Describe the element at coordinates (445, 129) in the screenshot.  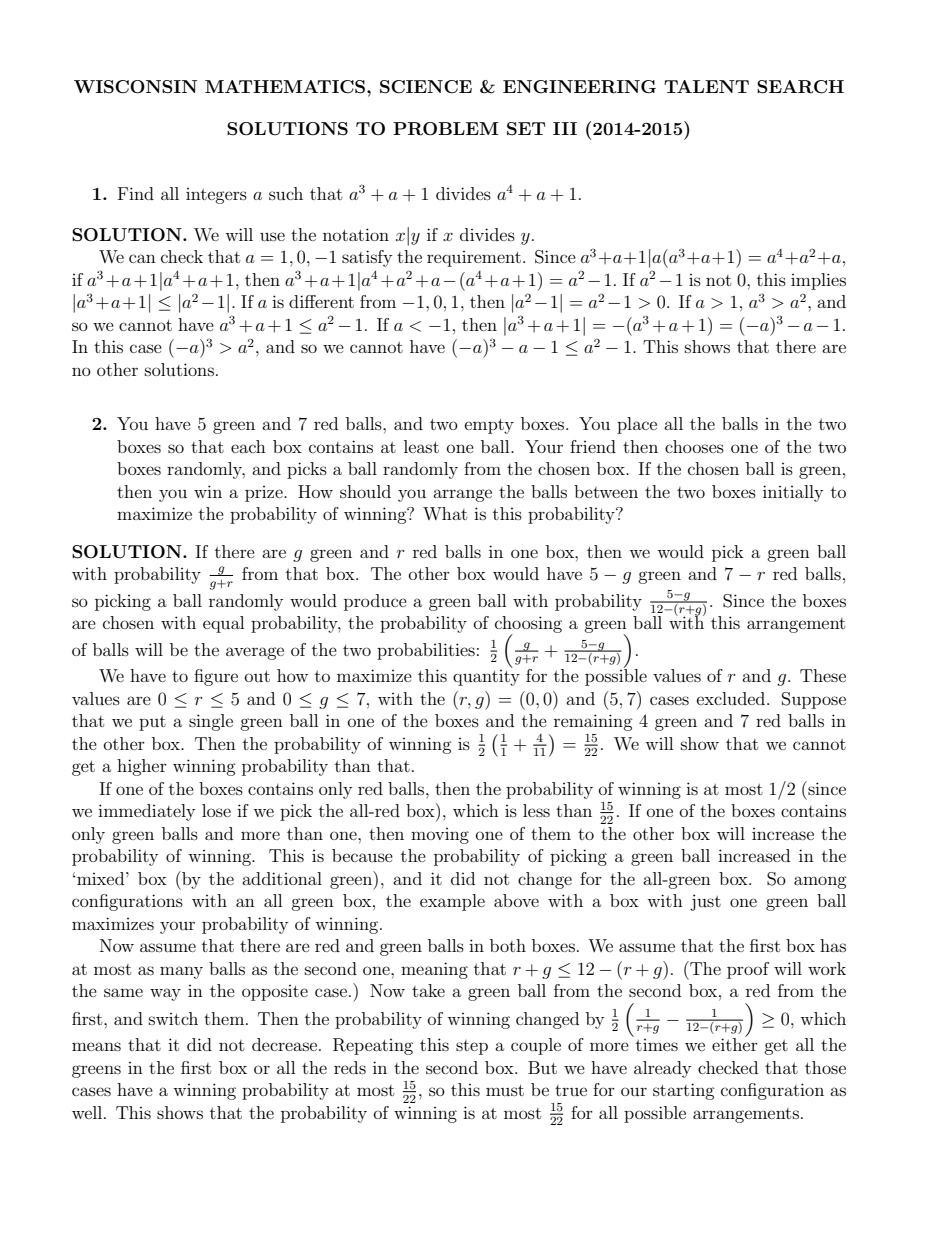
I see `PROBLEM` at that location.
